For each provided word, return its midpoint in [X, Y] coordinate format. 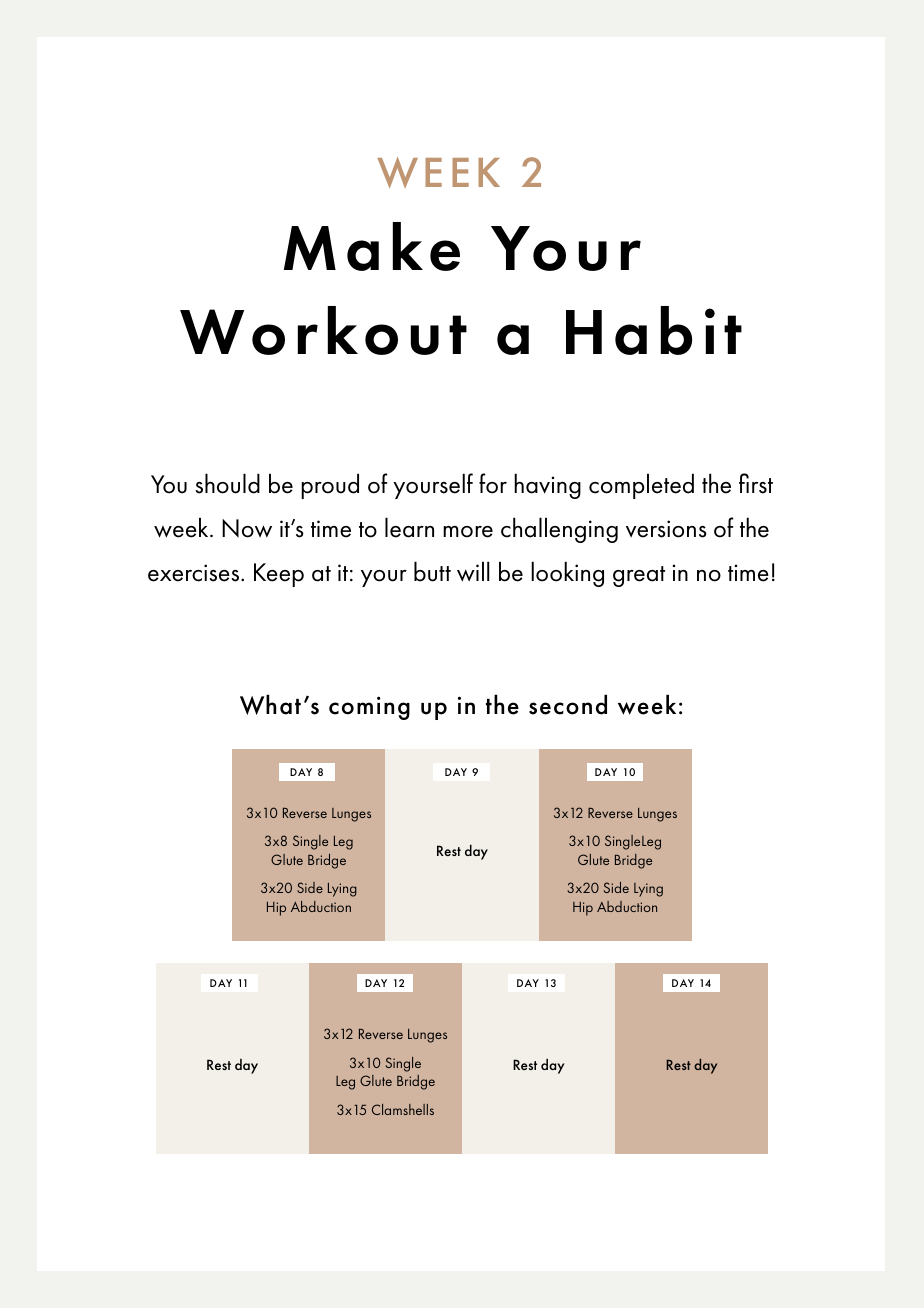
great [639, 576]
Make [372, 246]
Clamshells [403, 1109]
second [568, 704]
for [493, 483]
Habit [654, 330]
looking [567, 574]
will [473, 571]
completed [641, 486]
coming [369, 708]
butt [432, 571]
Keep [279, 575]
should [227, 483]
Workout [323, 330]
